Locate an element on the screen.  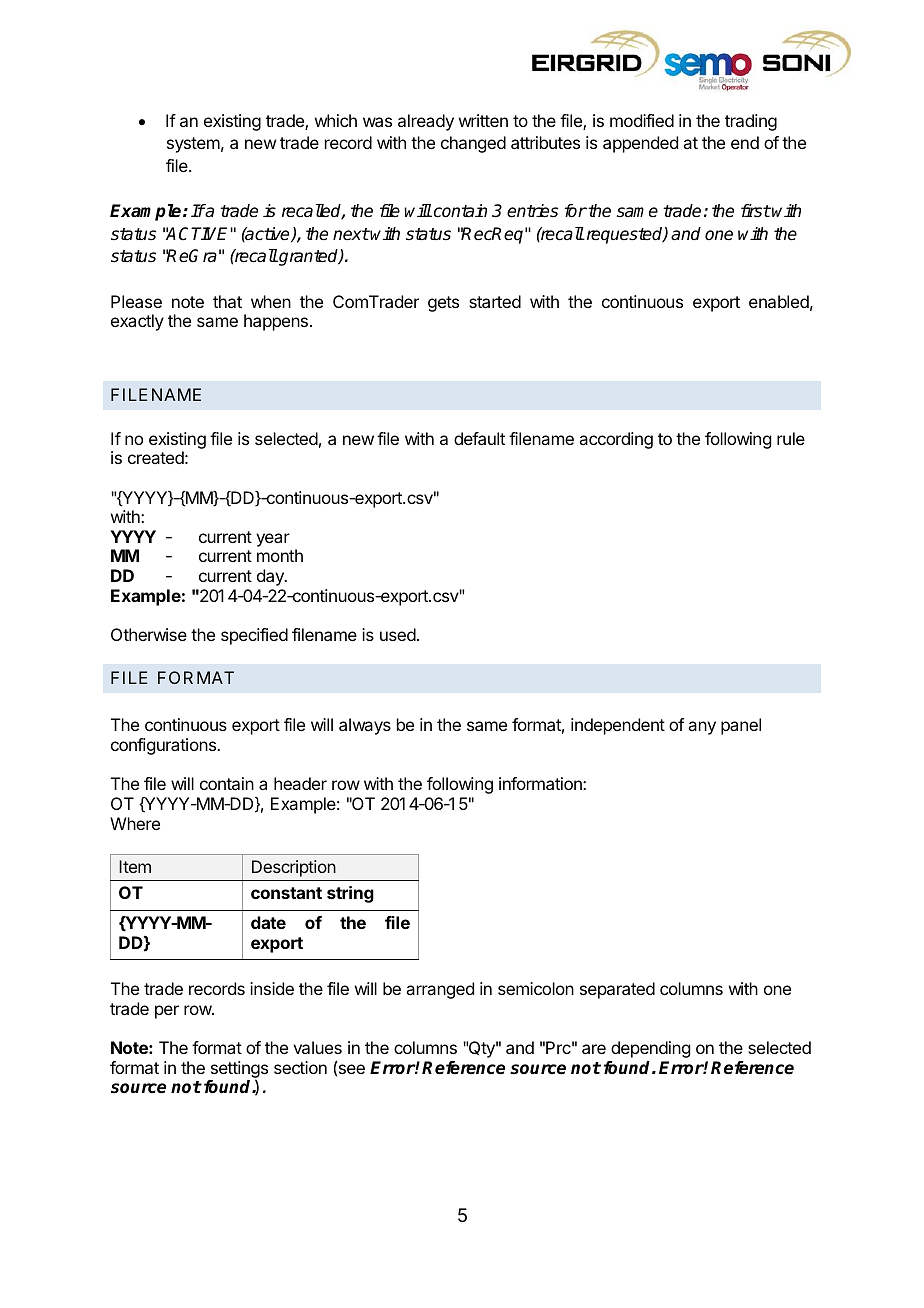
settings is located at coordinates (239, 1070).
